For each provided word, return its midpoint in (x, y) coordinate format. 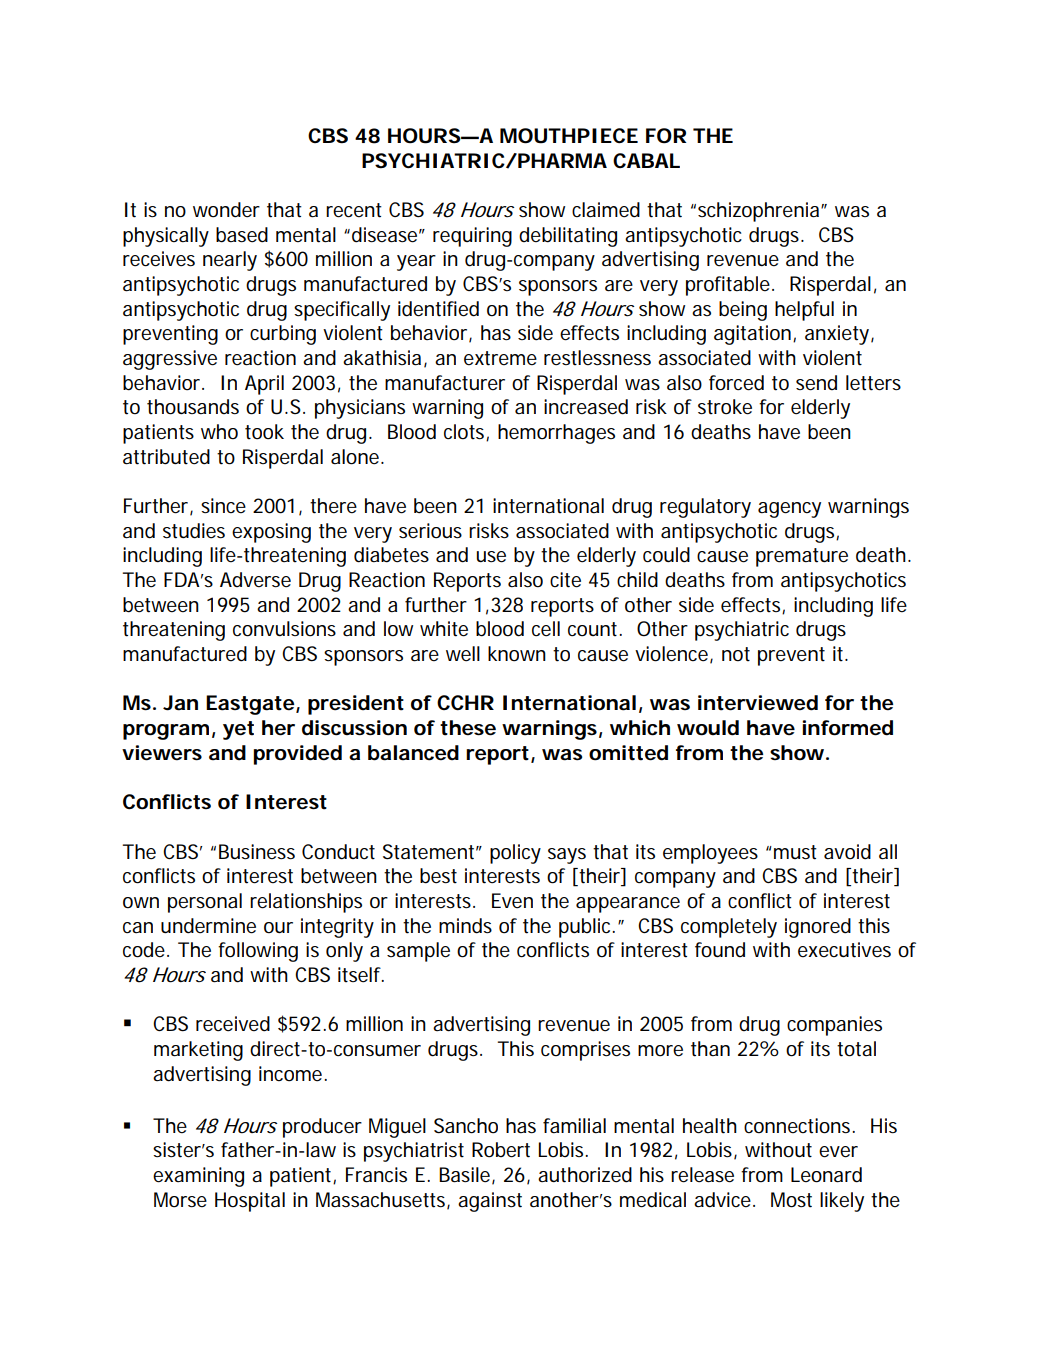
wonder (226, 210)
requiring (472, 237)
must (795, 852)
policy (515, 854)
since (223, 506)
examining (198, 1177)
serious (430, 531)
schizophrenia (758, 212)
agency (789, 510)
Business (257, 852)
